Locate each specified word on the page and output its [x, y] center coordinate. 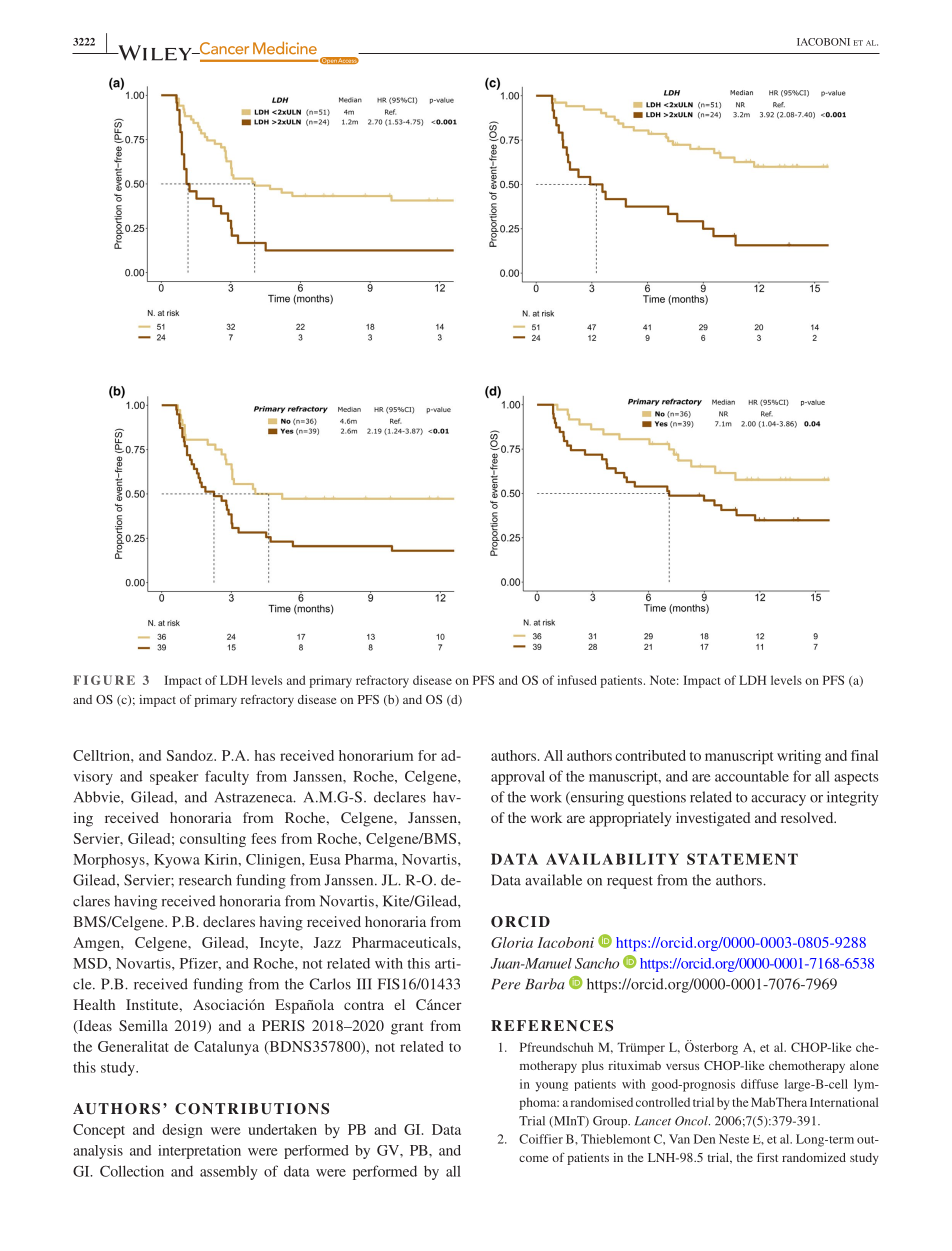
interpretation [199, 1152]
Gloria [512, 942]
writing [799, 757]
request [630, 882]
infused [577, 680]
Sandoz [191, 755]
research [205, 880]
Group [611, 1122]
